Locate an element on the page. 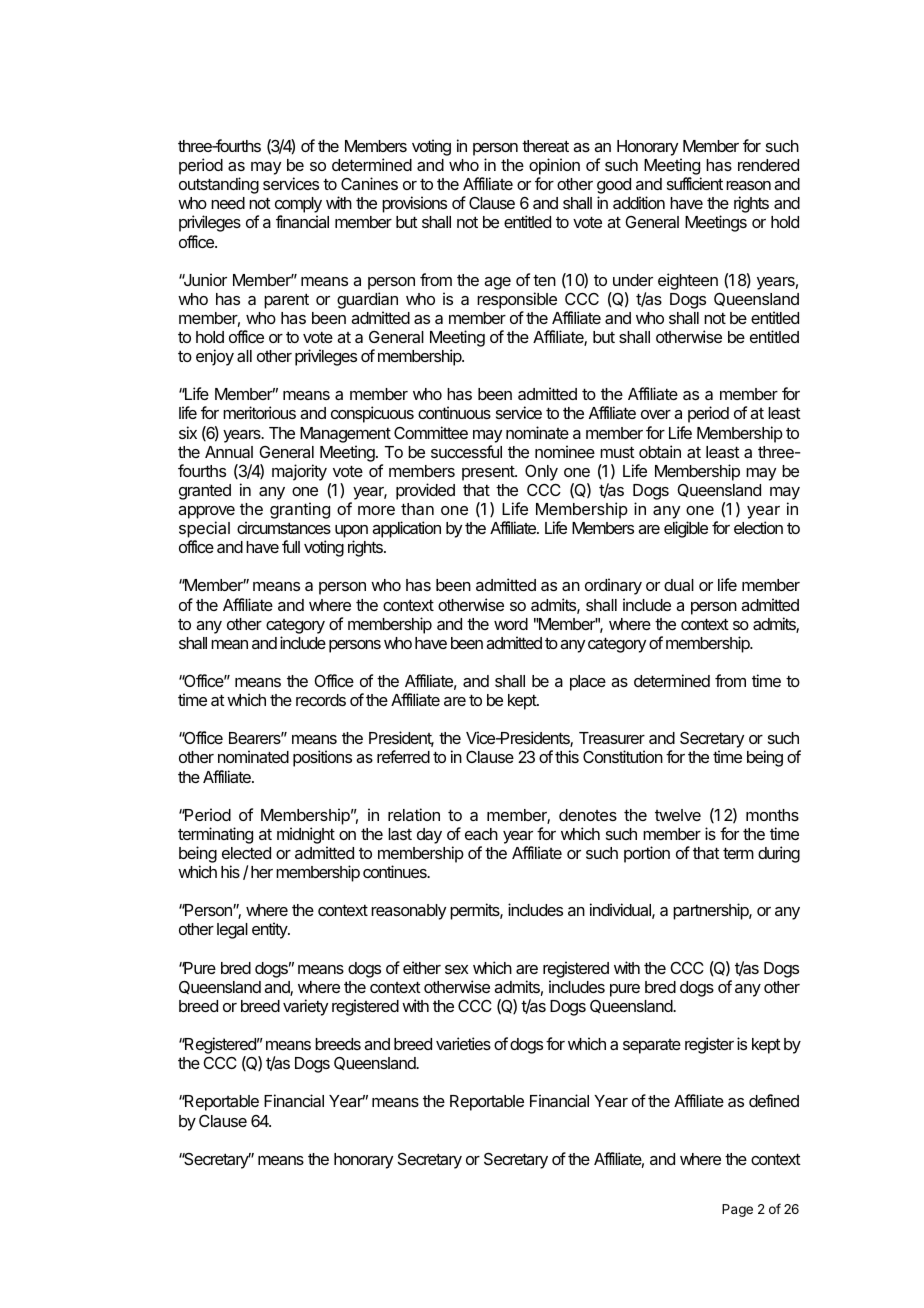 The image size is (924, 1308). varieties is located at coordinates (463, 1043).
